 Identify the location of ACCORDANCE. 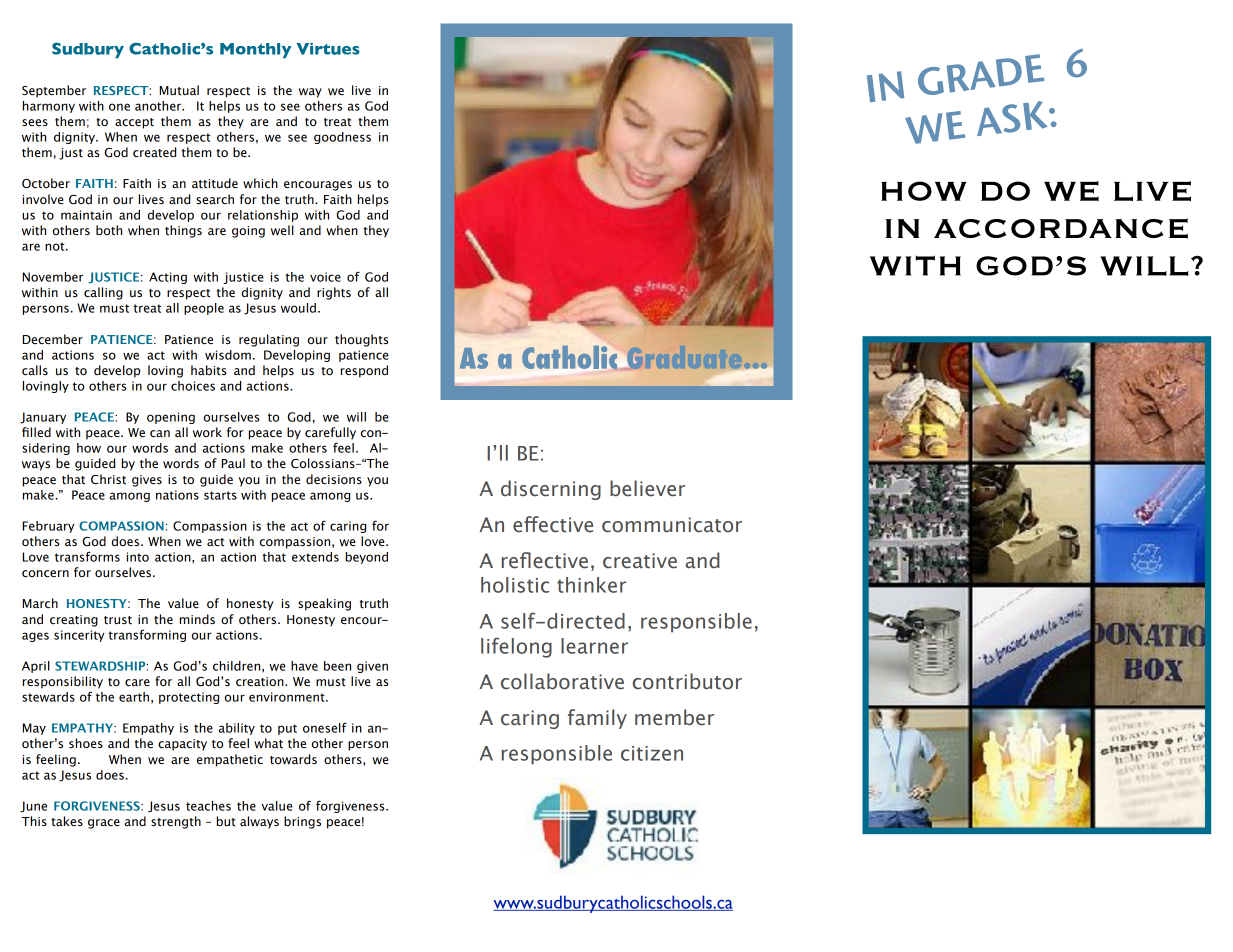
(1061, 228).
